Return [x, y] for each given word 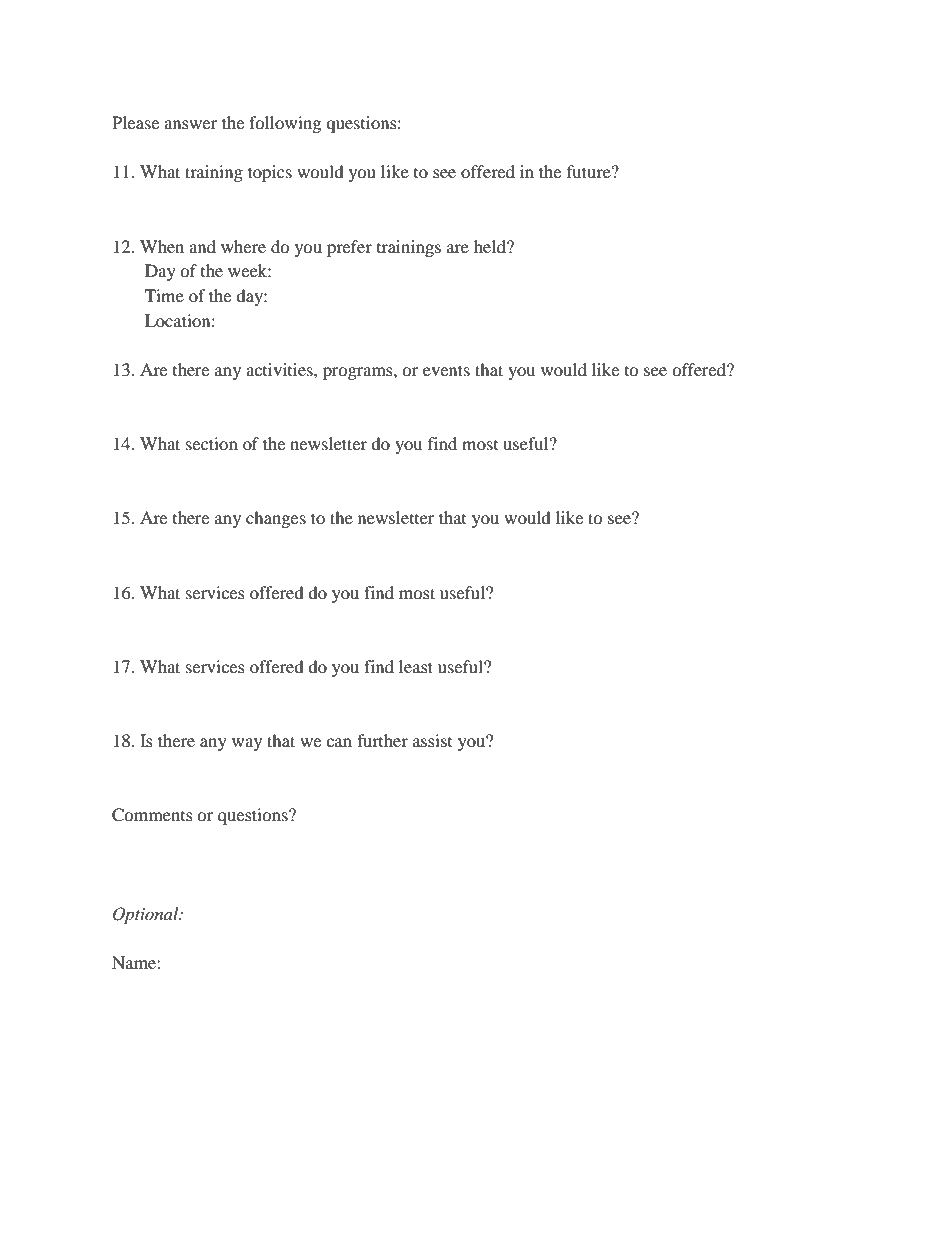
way [247, 744]
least [416, 666]
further [382, 740]
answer [190, 124]
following [285, 124]
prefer [349, 248]
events [446, 370]
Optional [147, 915]
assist [432, 740]
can [339, 742]
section [212, 443]
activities [280, 369]
